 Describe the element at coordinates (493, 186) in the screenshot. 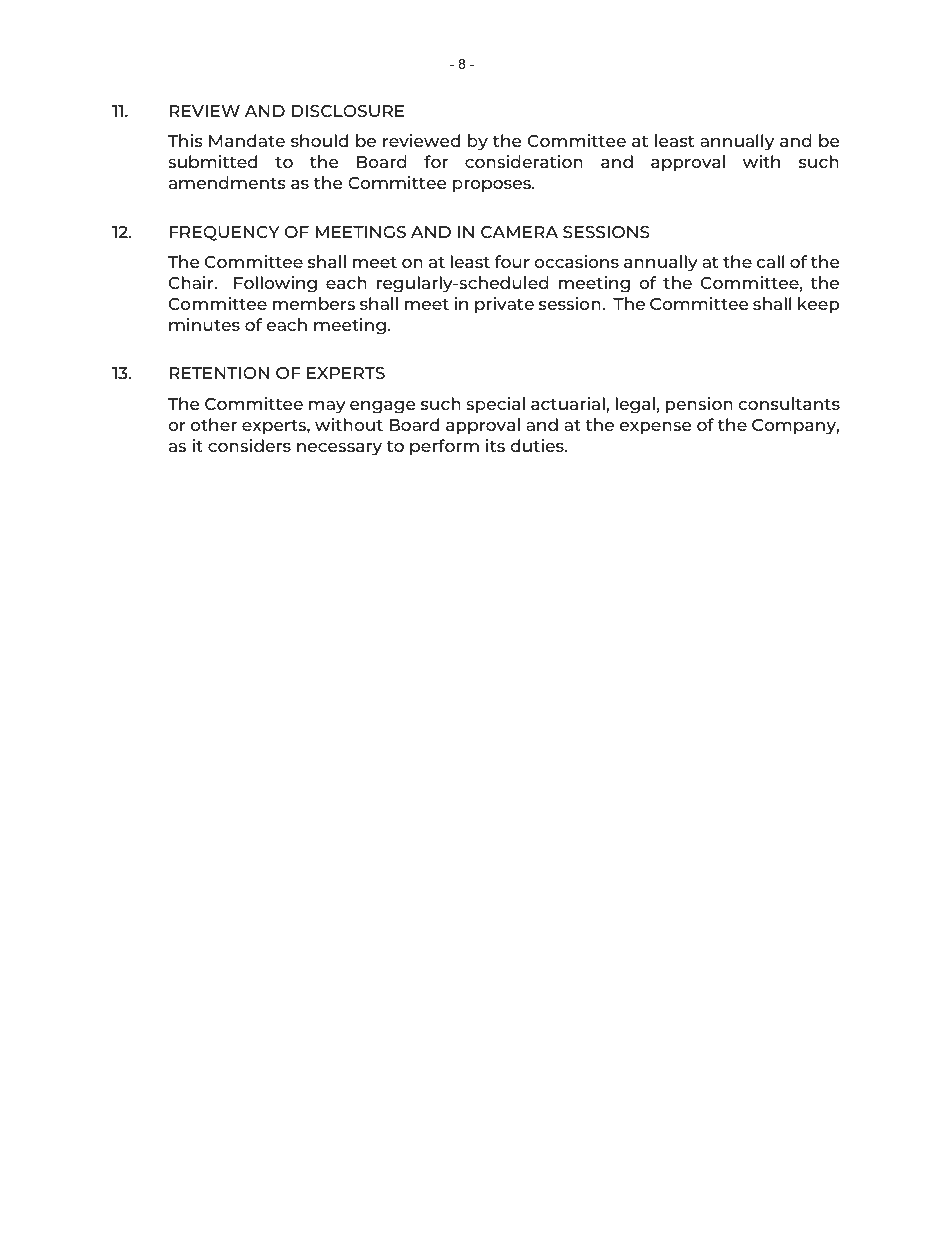

I see `proposes` at that location.
